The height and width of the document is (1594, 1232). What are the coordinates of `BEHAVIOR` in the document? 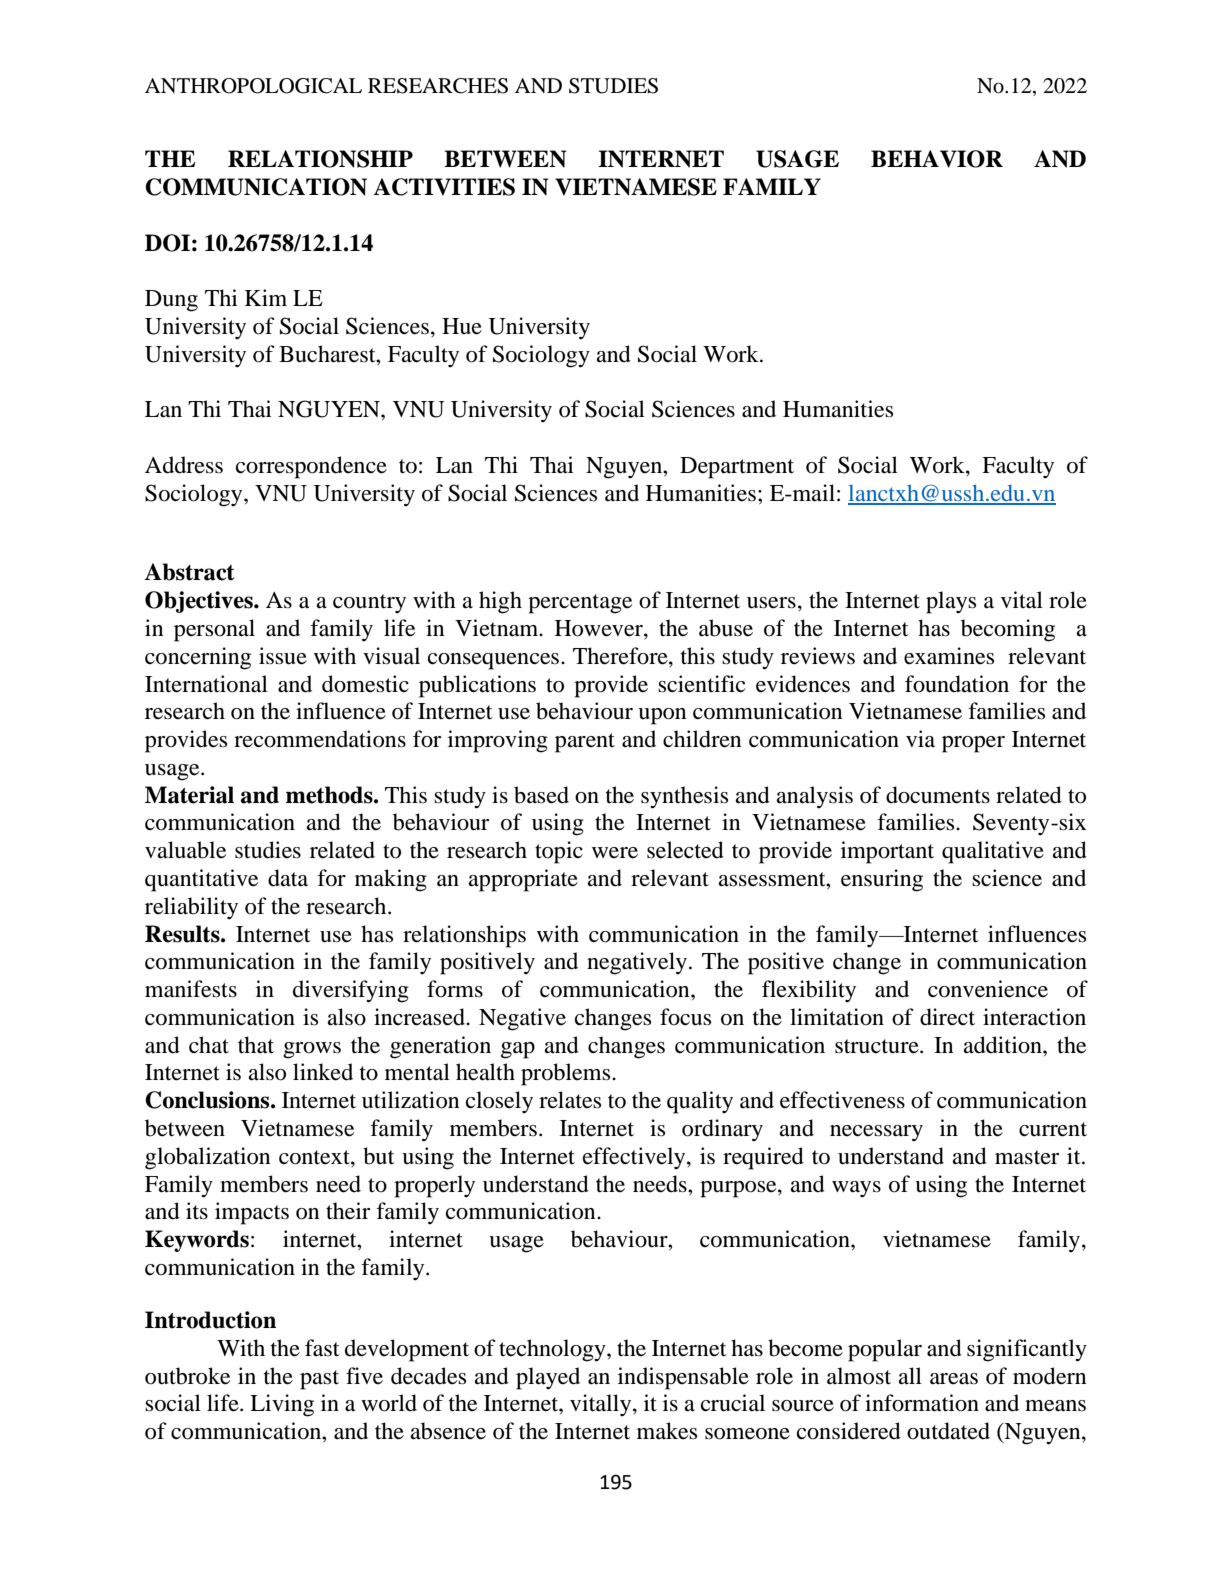 It's located at (937, 159).
